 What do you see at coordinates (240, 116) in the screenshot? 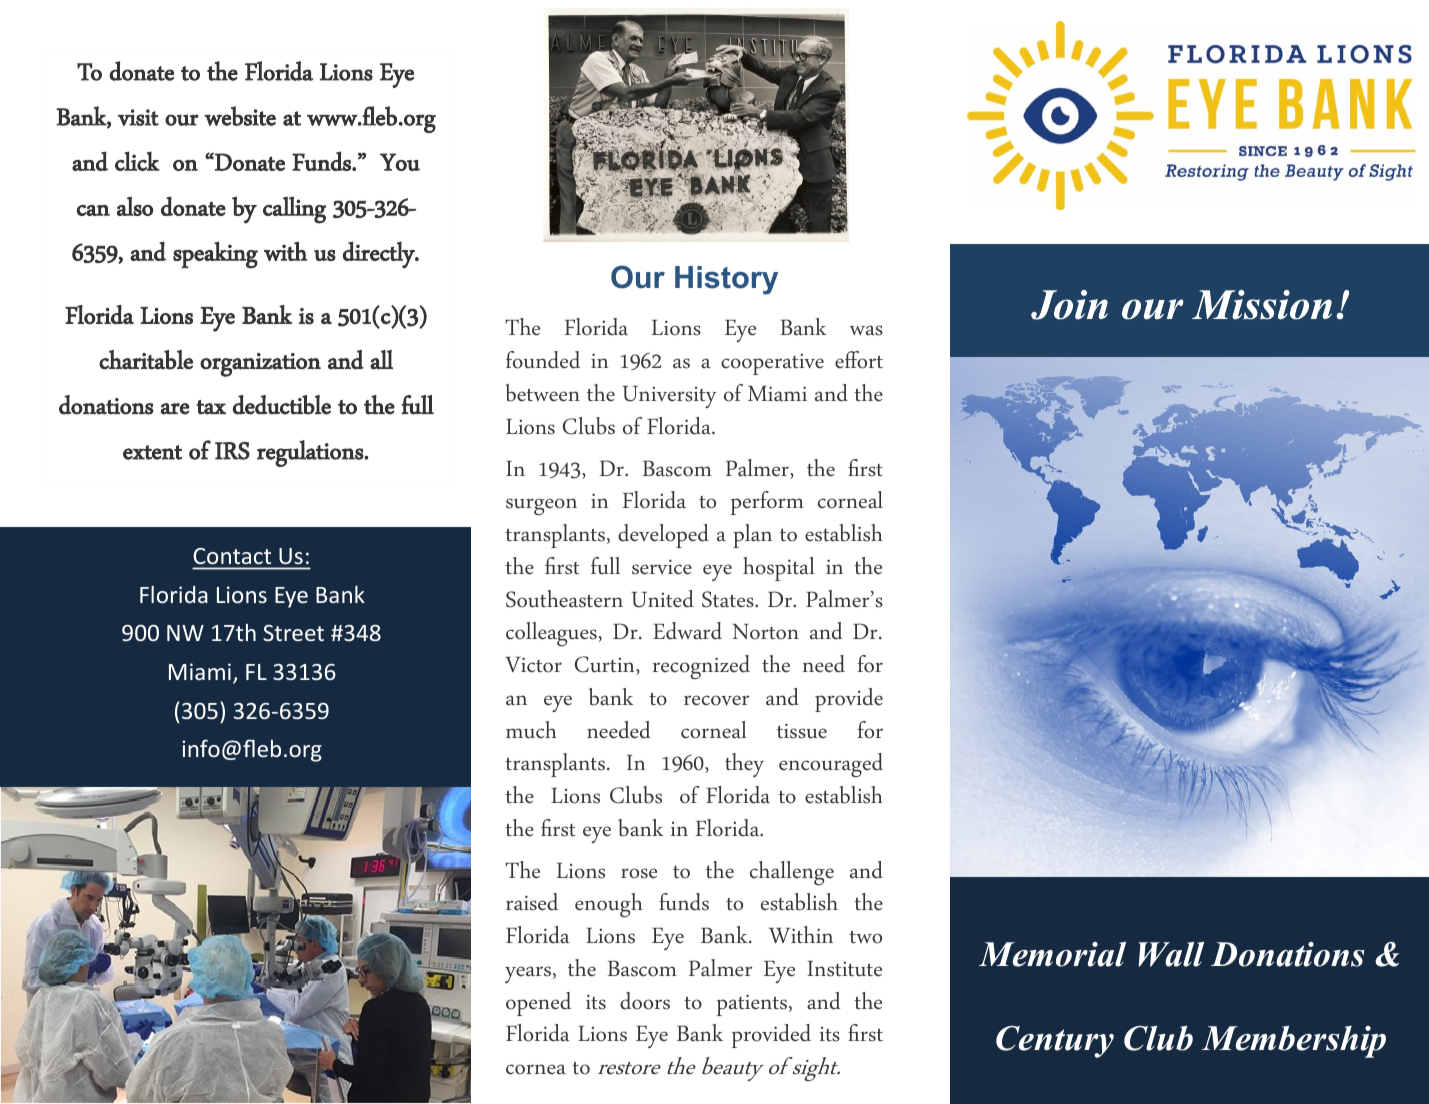
I see `website` at bounding box center [240, 116].
